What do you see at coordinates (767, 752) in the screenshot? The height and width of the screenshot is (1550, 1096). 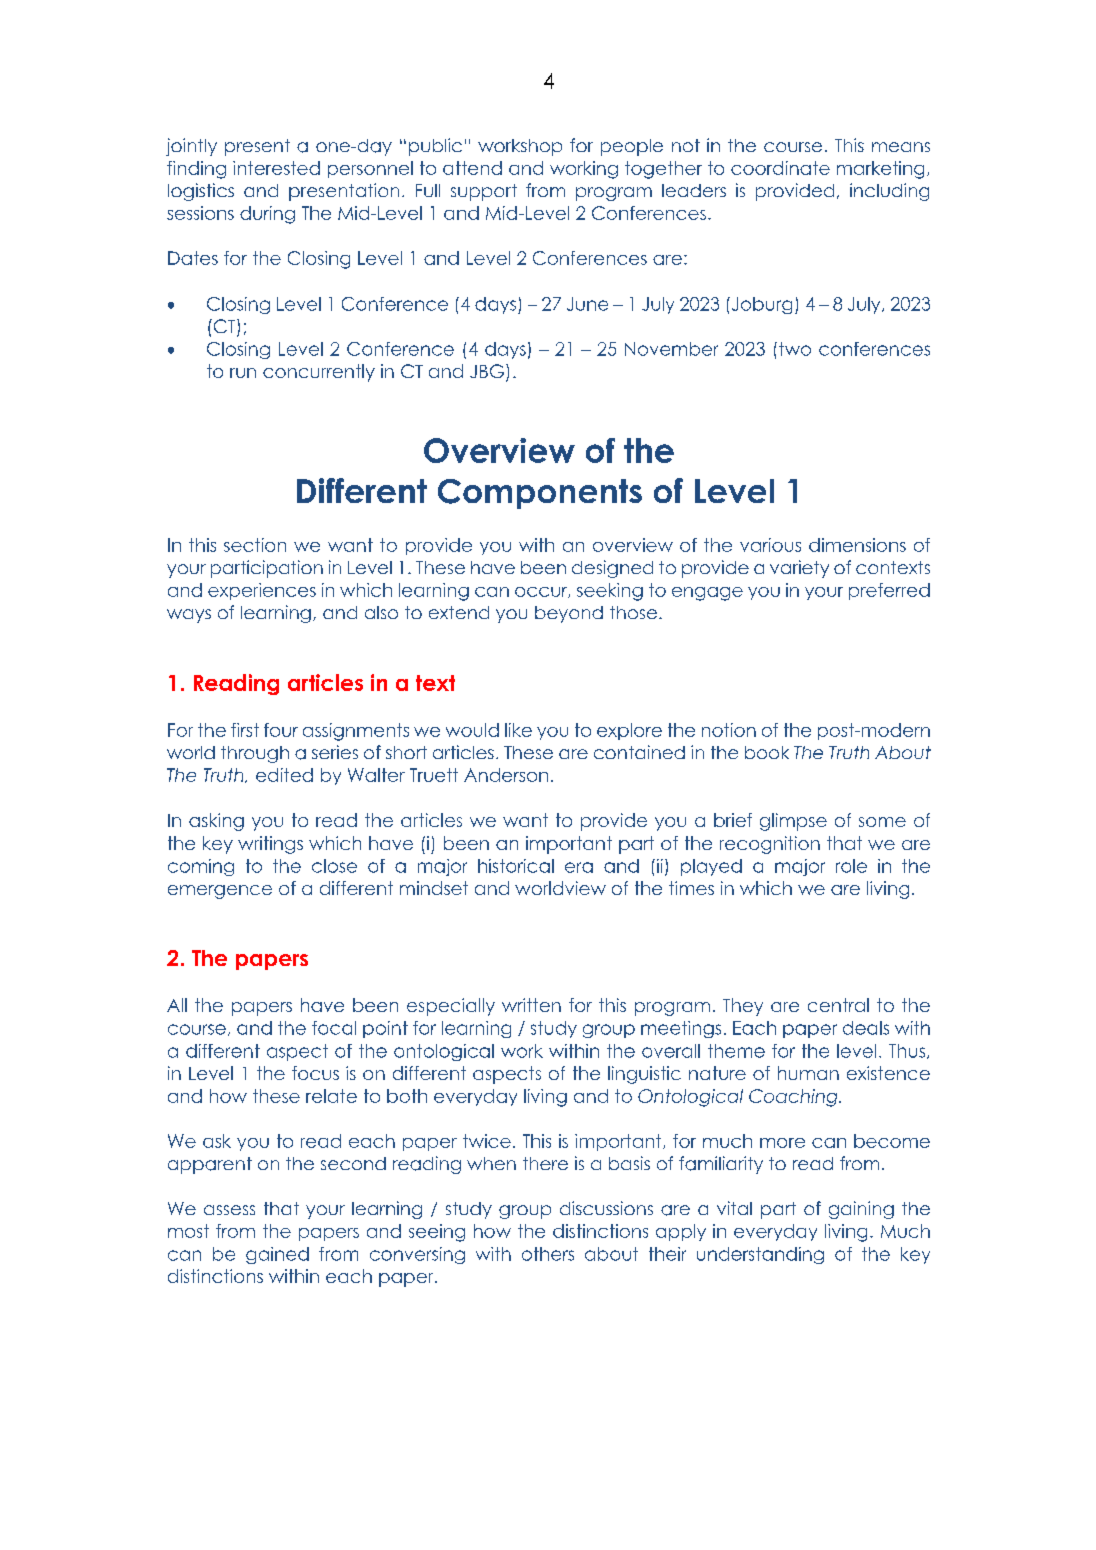 I see `book` at bounding box center [767, 752].
